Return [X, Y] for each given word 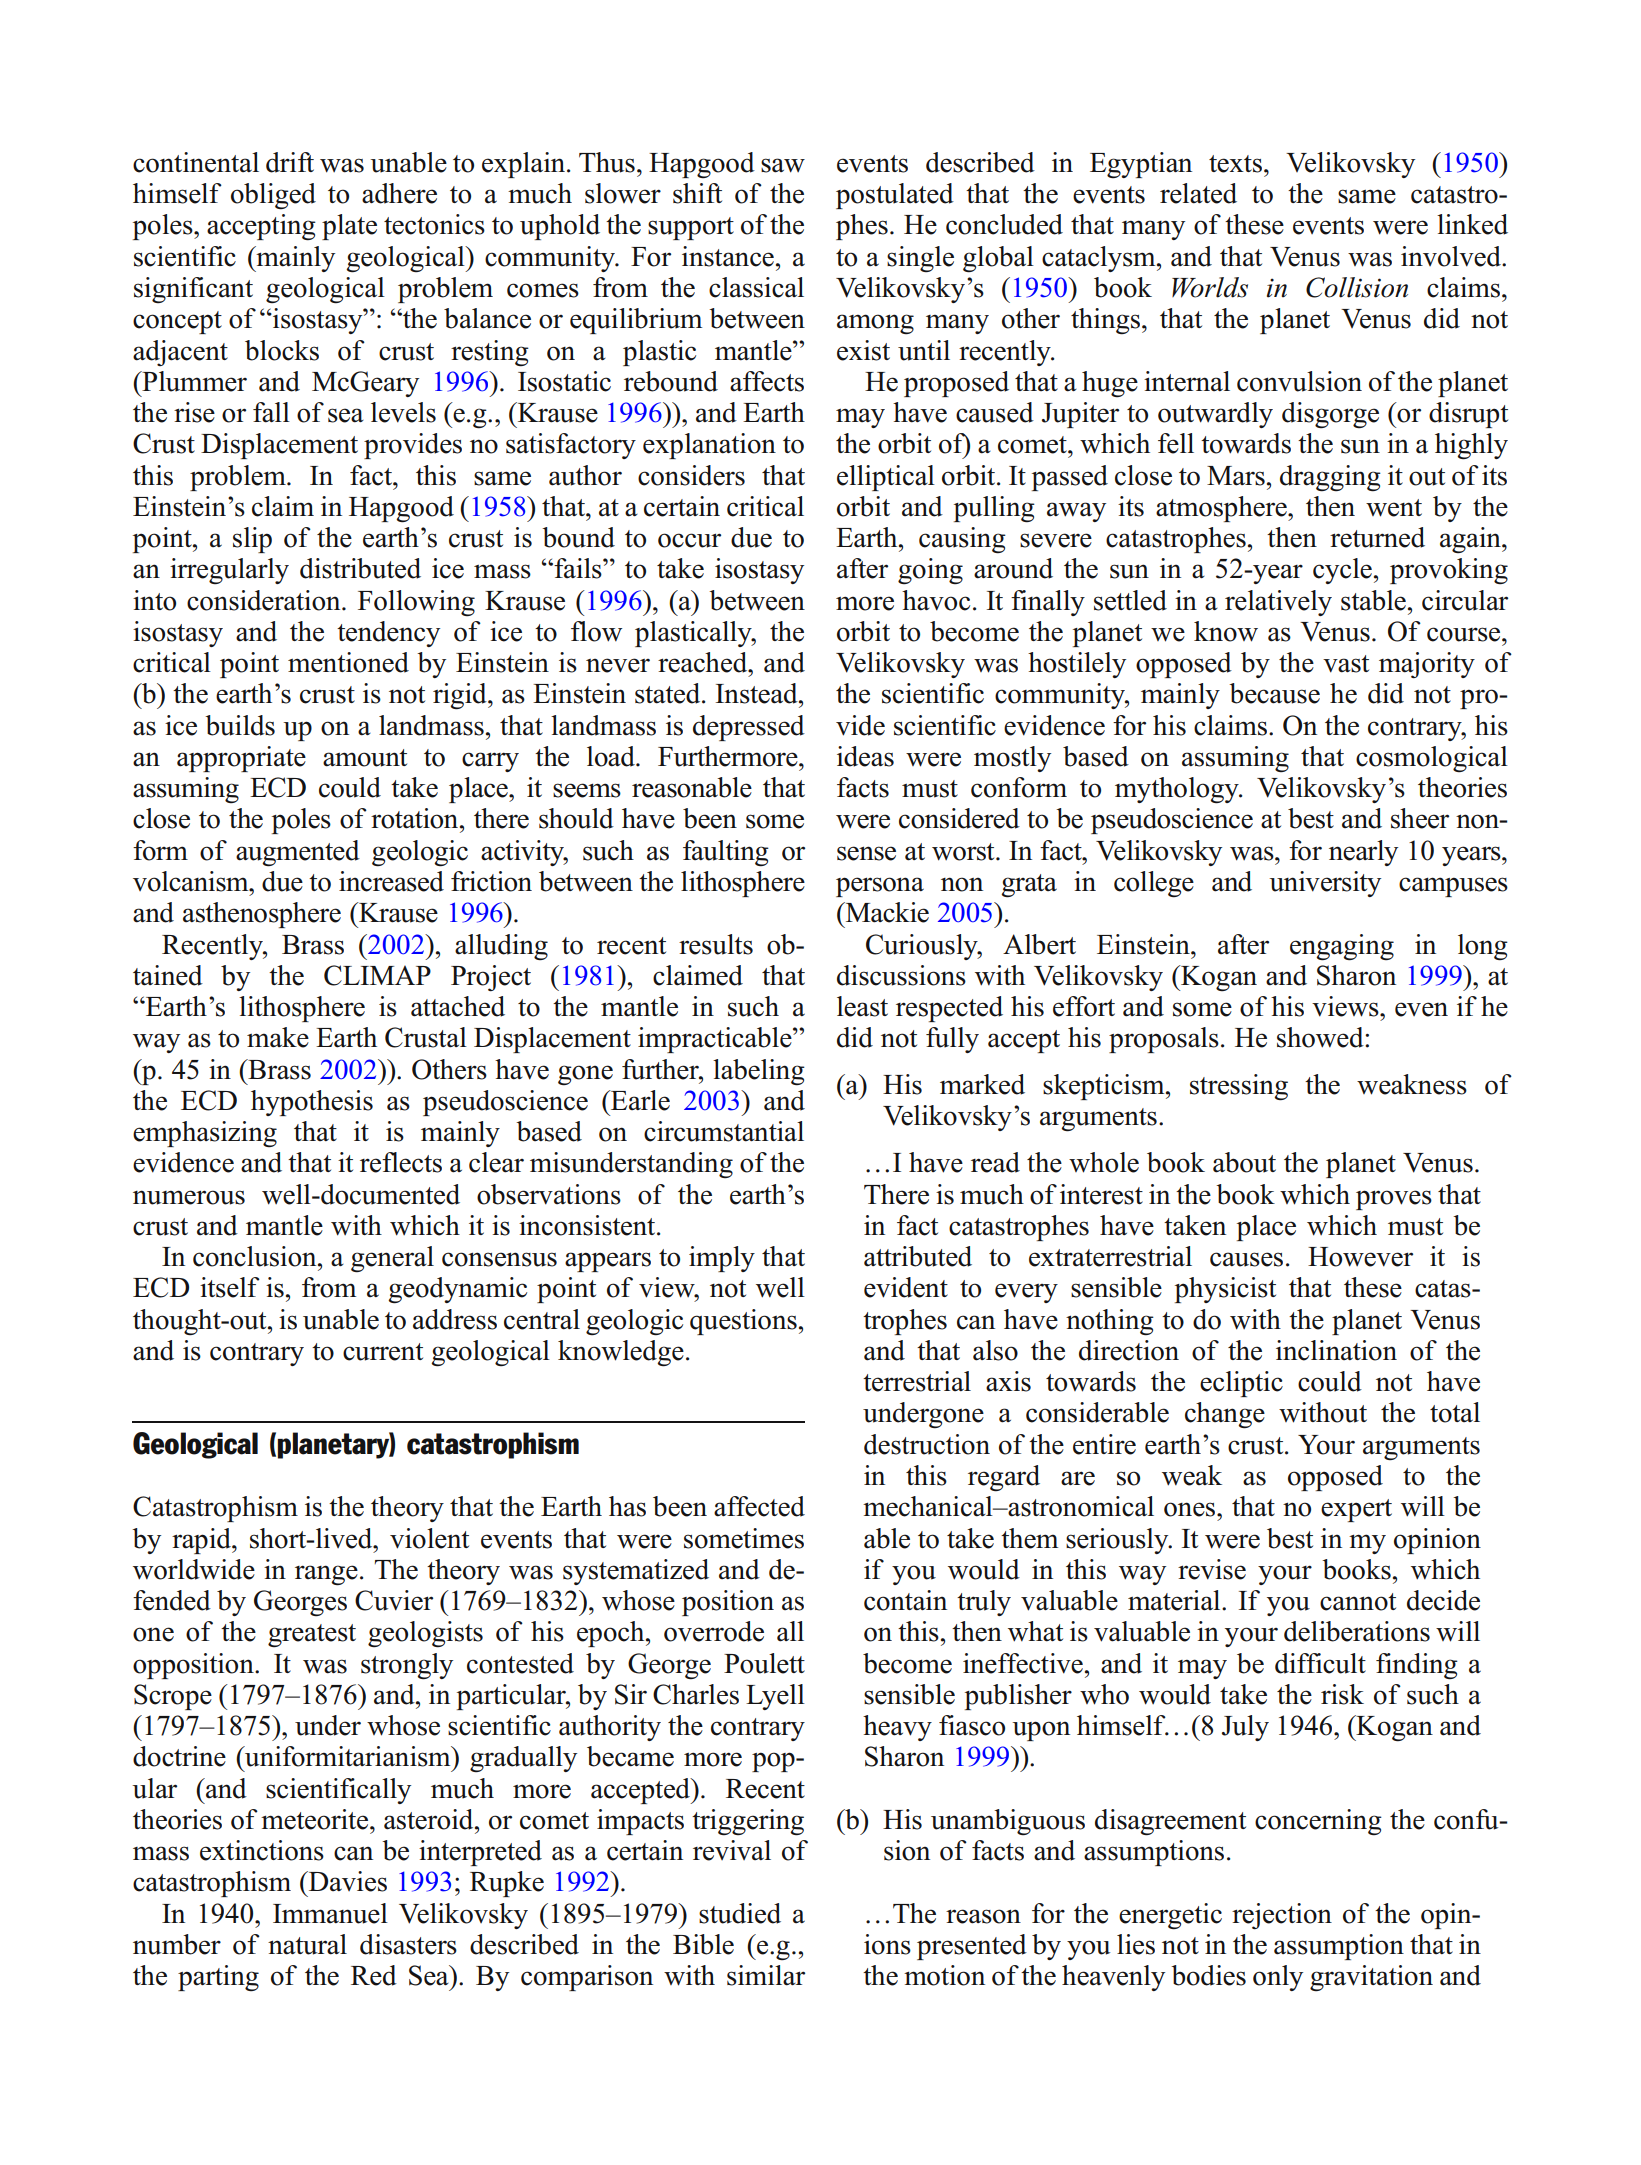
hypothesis [312, 1103]
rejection [1282, 1916]
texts [1235, 164]
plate [349, 227]
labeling [759, 1072]
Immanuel [330, 1913]
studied [740, 1913]
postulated [895, 196]
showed [1321, 1037]
